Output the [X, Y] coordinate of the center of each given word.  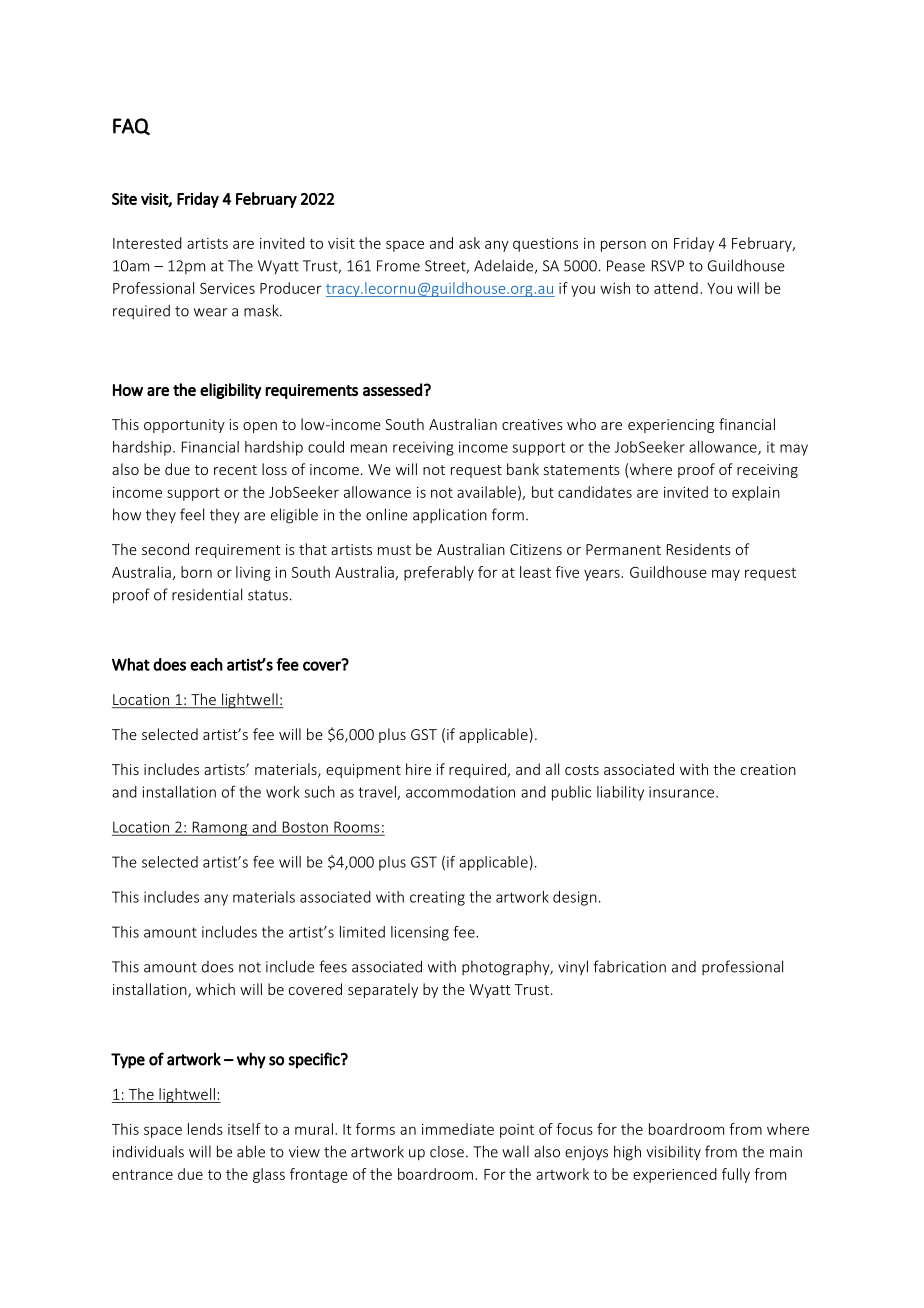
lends [205, 1129]
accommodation [460, 792]
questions [545, 245]
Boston [305, 827]
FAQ [131, 126]
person [623, 246]
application [450, 515]
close [447, 1151]
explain [756, 493]
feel [192, 514]
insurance [681, 792]
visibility [673, 1153]
